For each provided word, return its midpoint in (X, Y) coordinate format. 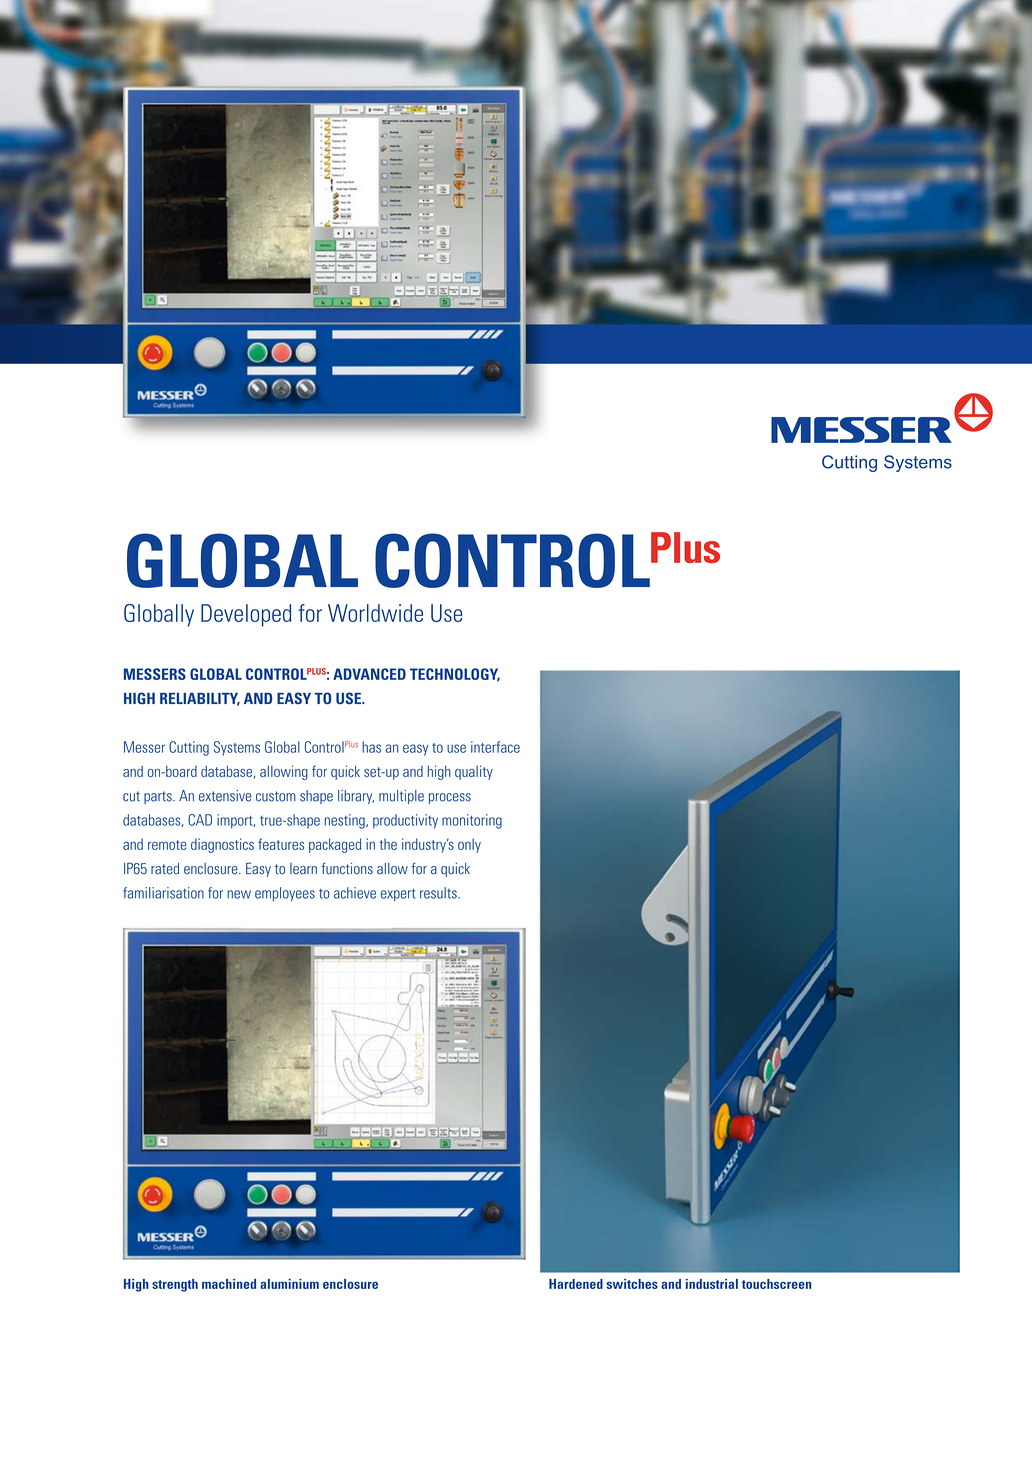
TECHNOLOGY (455, 675)
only (469, 845)
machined (229, 1284)
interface (495, 747)
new (239, 894)
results (439, 893)
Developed (246, 615)
